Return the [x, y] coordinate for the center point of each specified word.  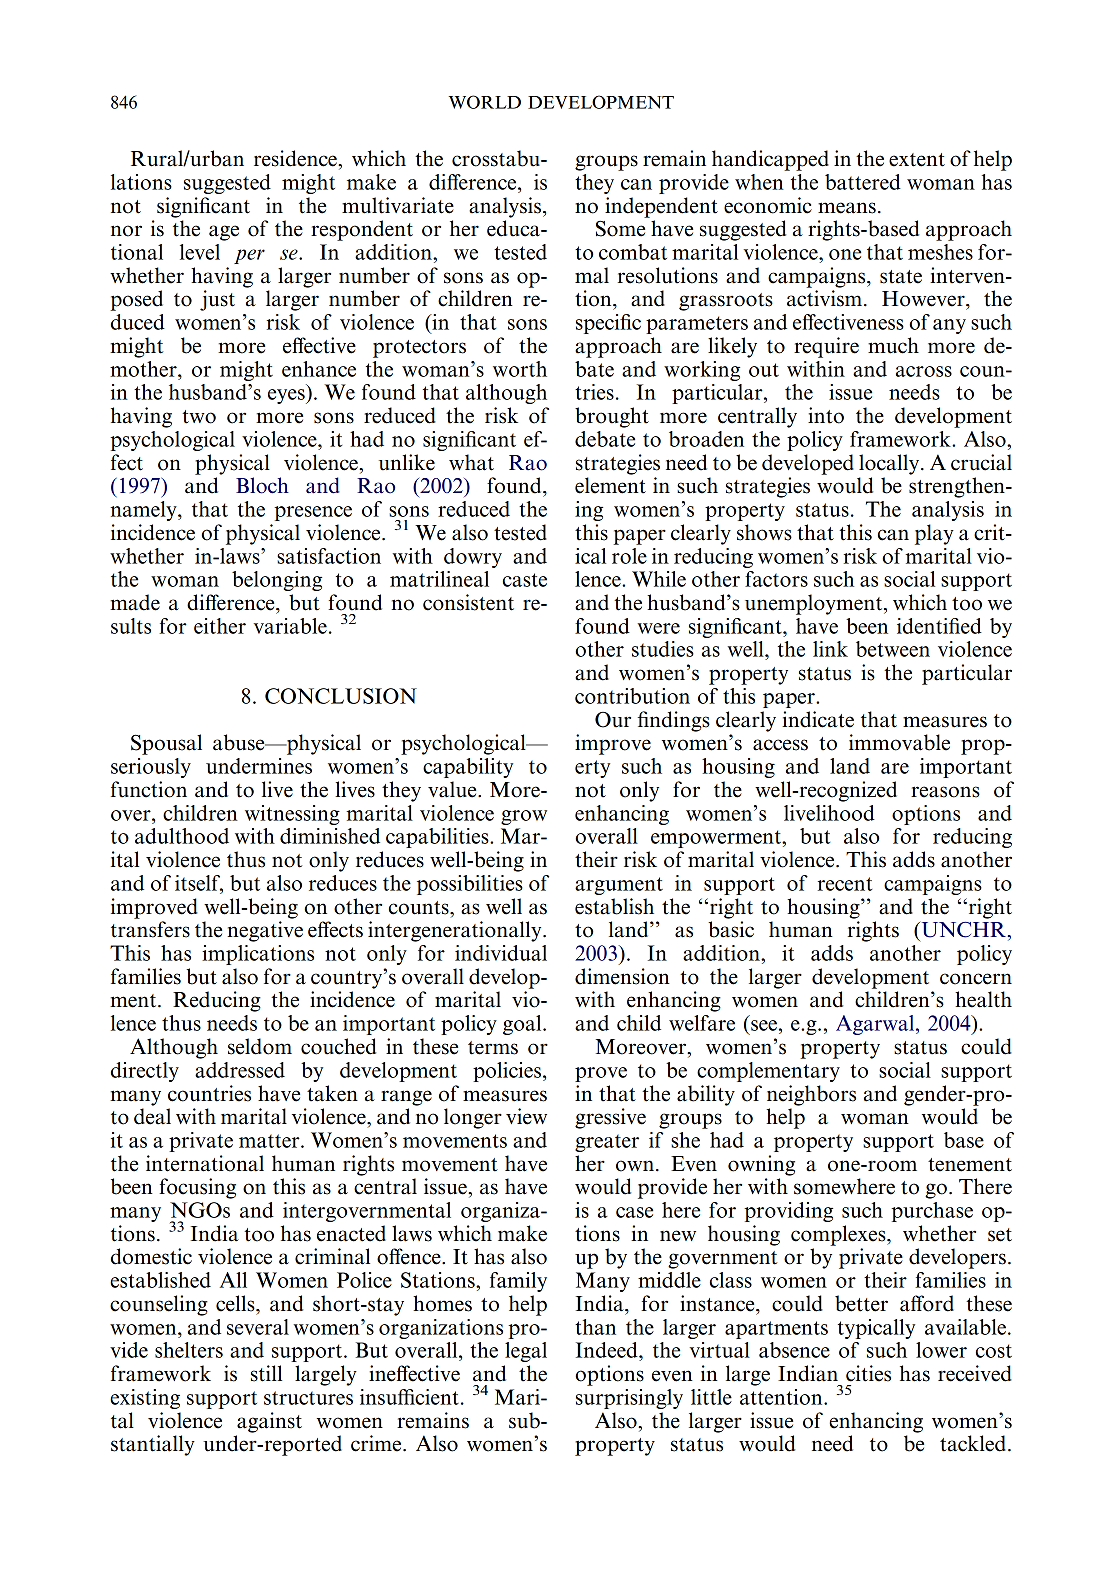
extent [917, 160]
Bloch [262, 485]
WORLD [485, 102]
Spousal [166, 744]
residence [296, 158]
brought [612, 417]
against [269, 1422]
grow [524, 817]
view [526, 1116]
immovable [899, 742]
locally [890, 464]
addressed [240, 1070]
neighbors [811, 1095]
